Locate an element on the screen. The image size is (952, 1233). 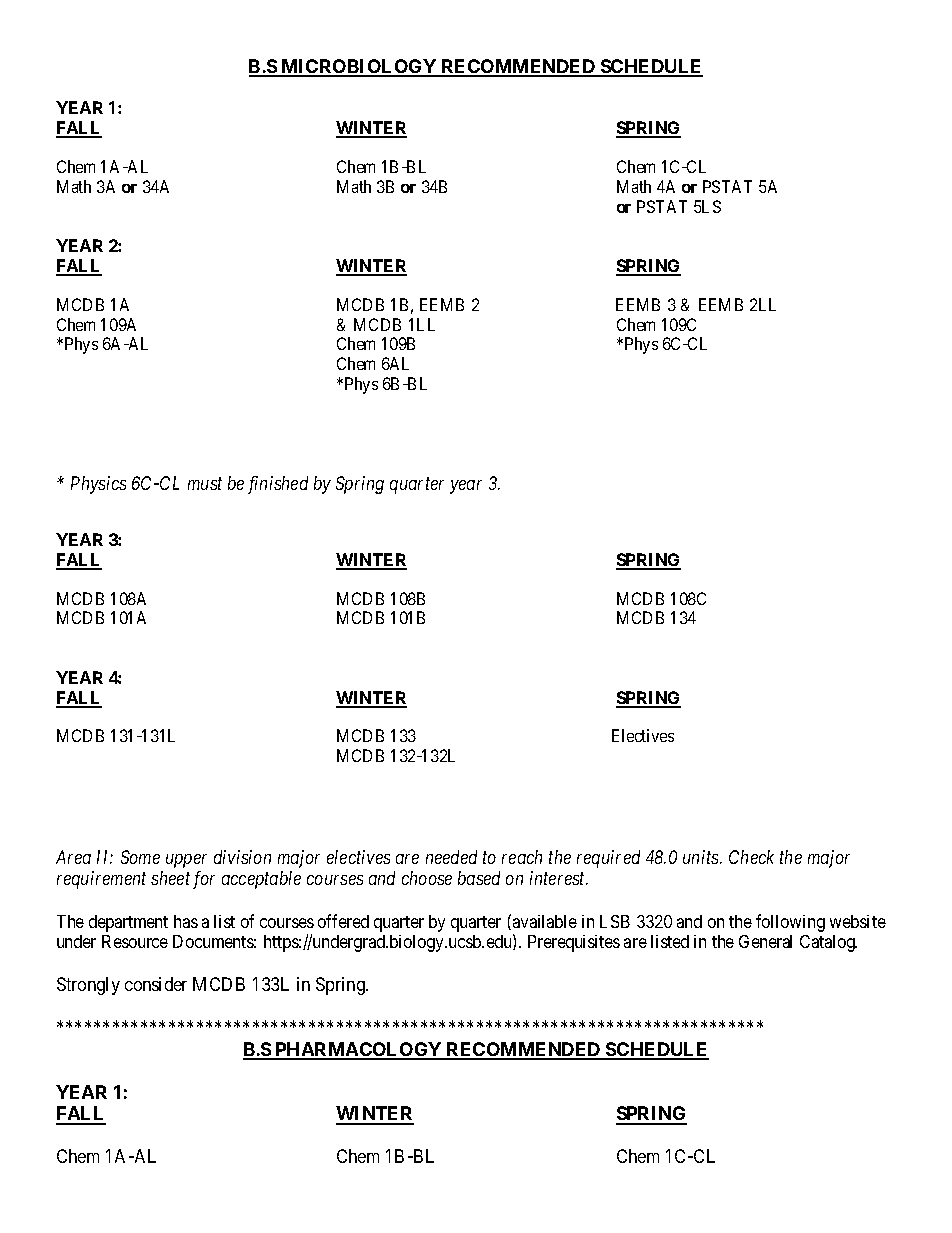
finished is located at coordinates (278, 485).
